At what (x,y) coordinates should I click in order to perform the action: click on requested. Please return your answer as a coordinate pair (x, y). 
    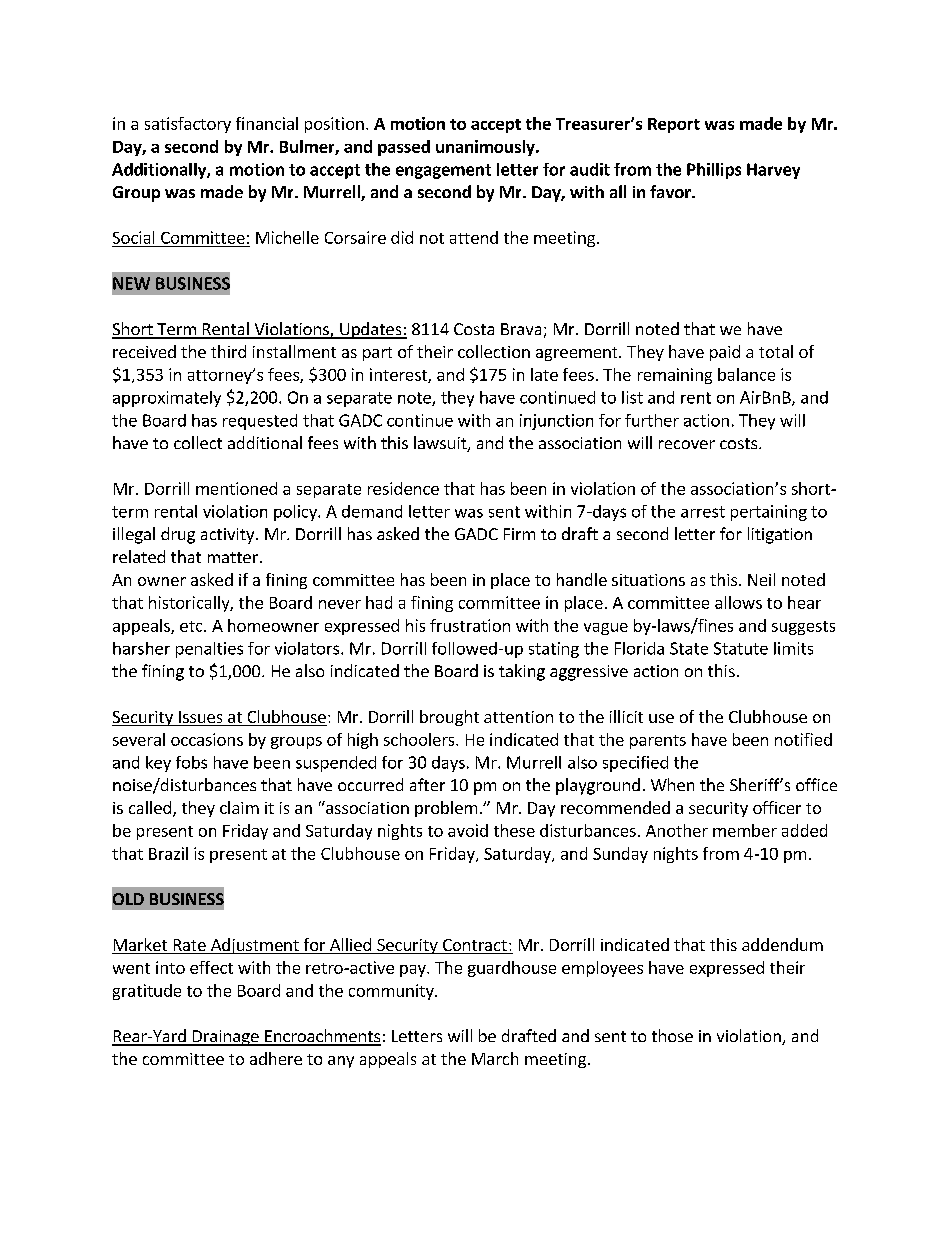
    Looking at the image, I should click on (260, 422).
